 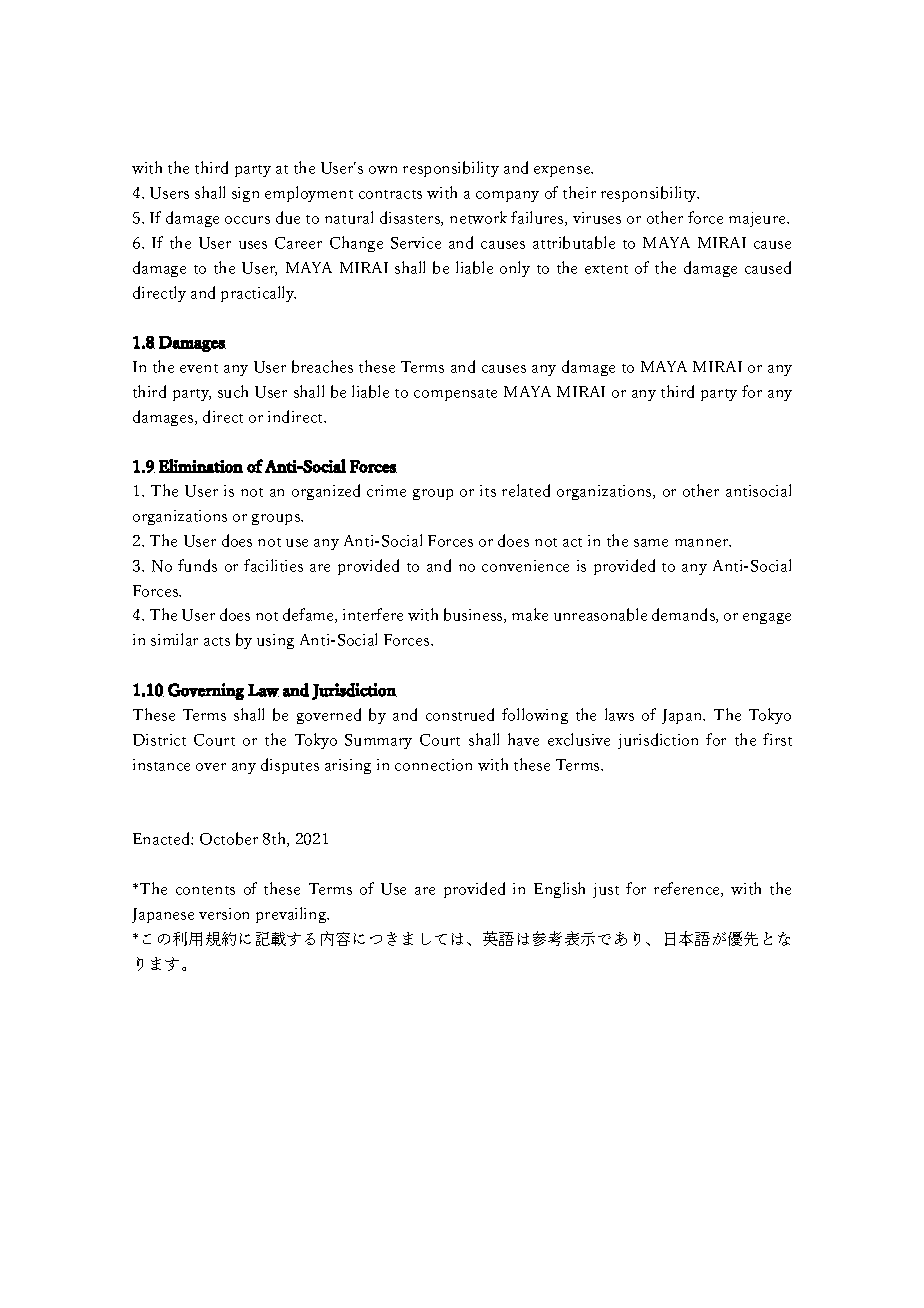 What do you see at coordinates (507, 196) in the image?
I see `company` at bounding box center [507, 196].
